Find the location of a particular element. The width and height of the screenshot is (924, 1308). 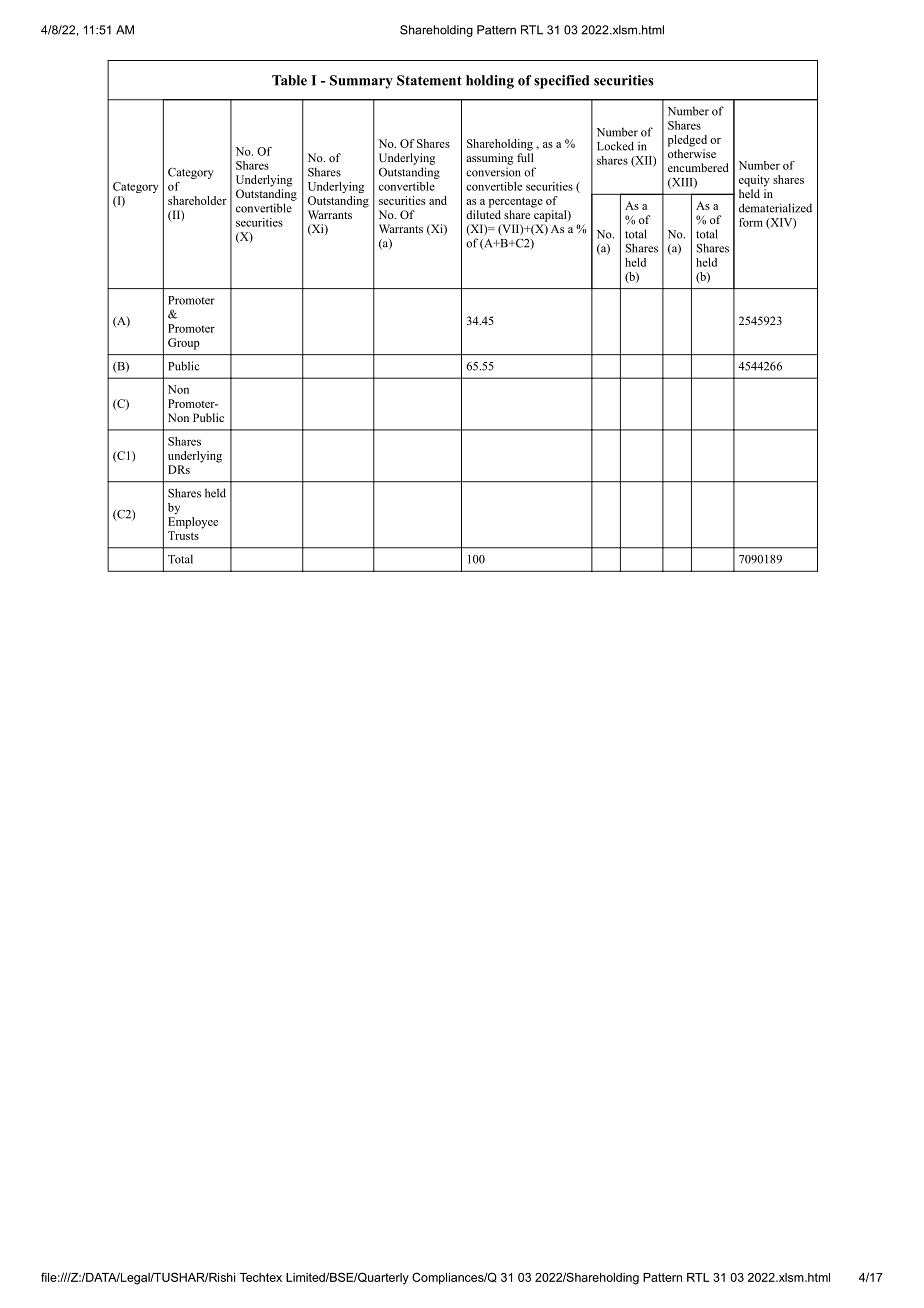

pledged is located at coordinates (687, 141).
